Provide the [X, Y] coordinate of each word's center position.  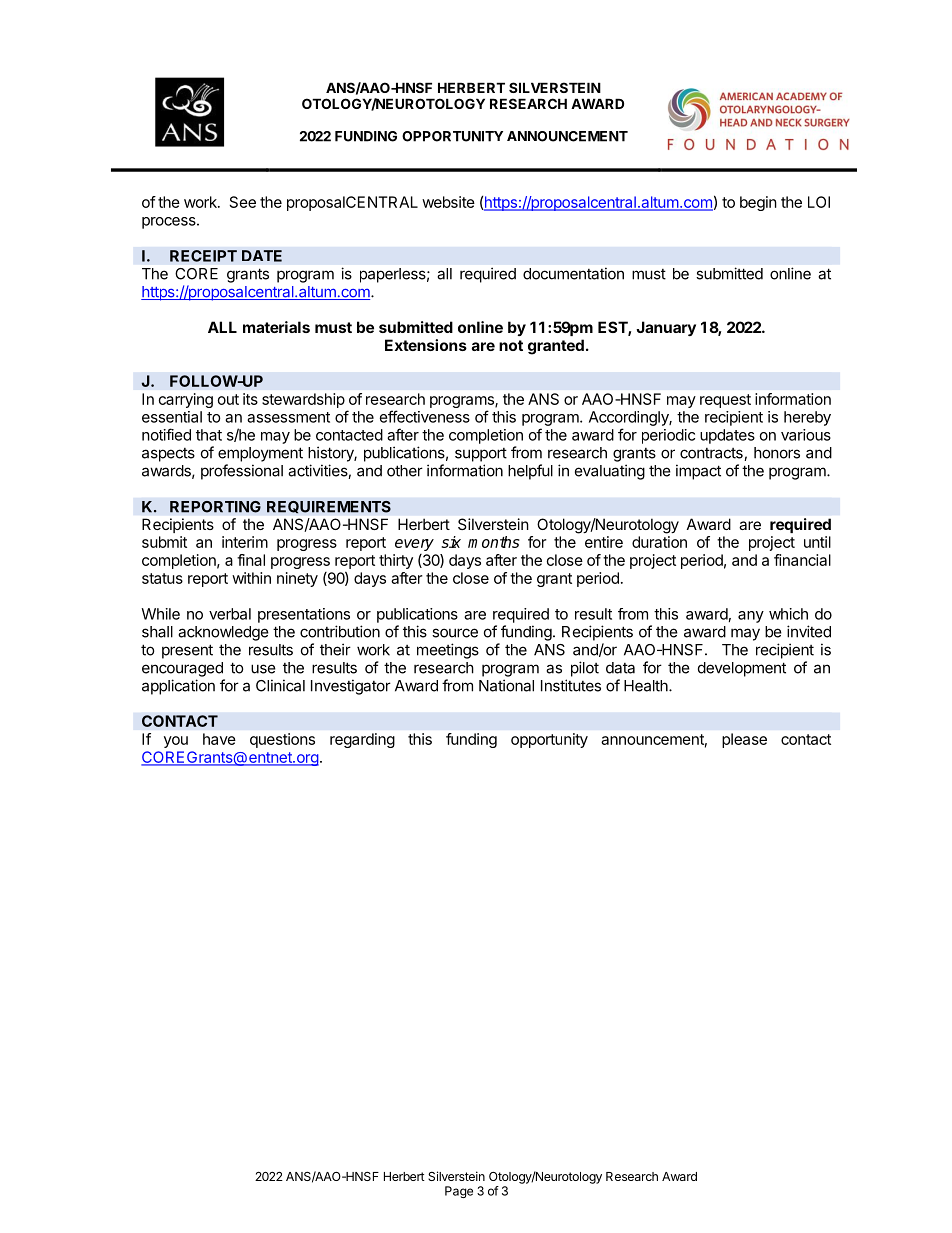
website [448, 202]
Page [459, 1192]
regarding [362, 740]
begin [758, 203]
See [243, 202]
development [742, 669]
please [744, 740]
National [506, 685]
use [263, 669]
